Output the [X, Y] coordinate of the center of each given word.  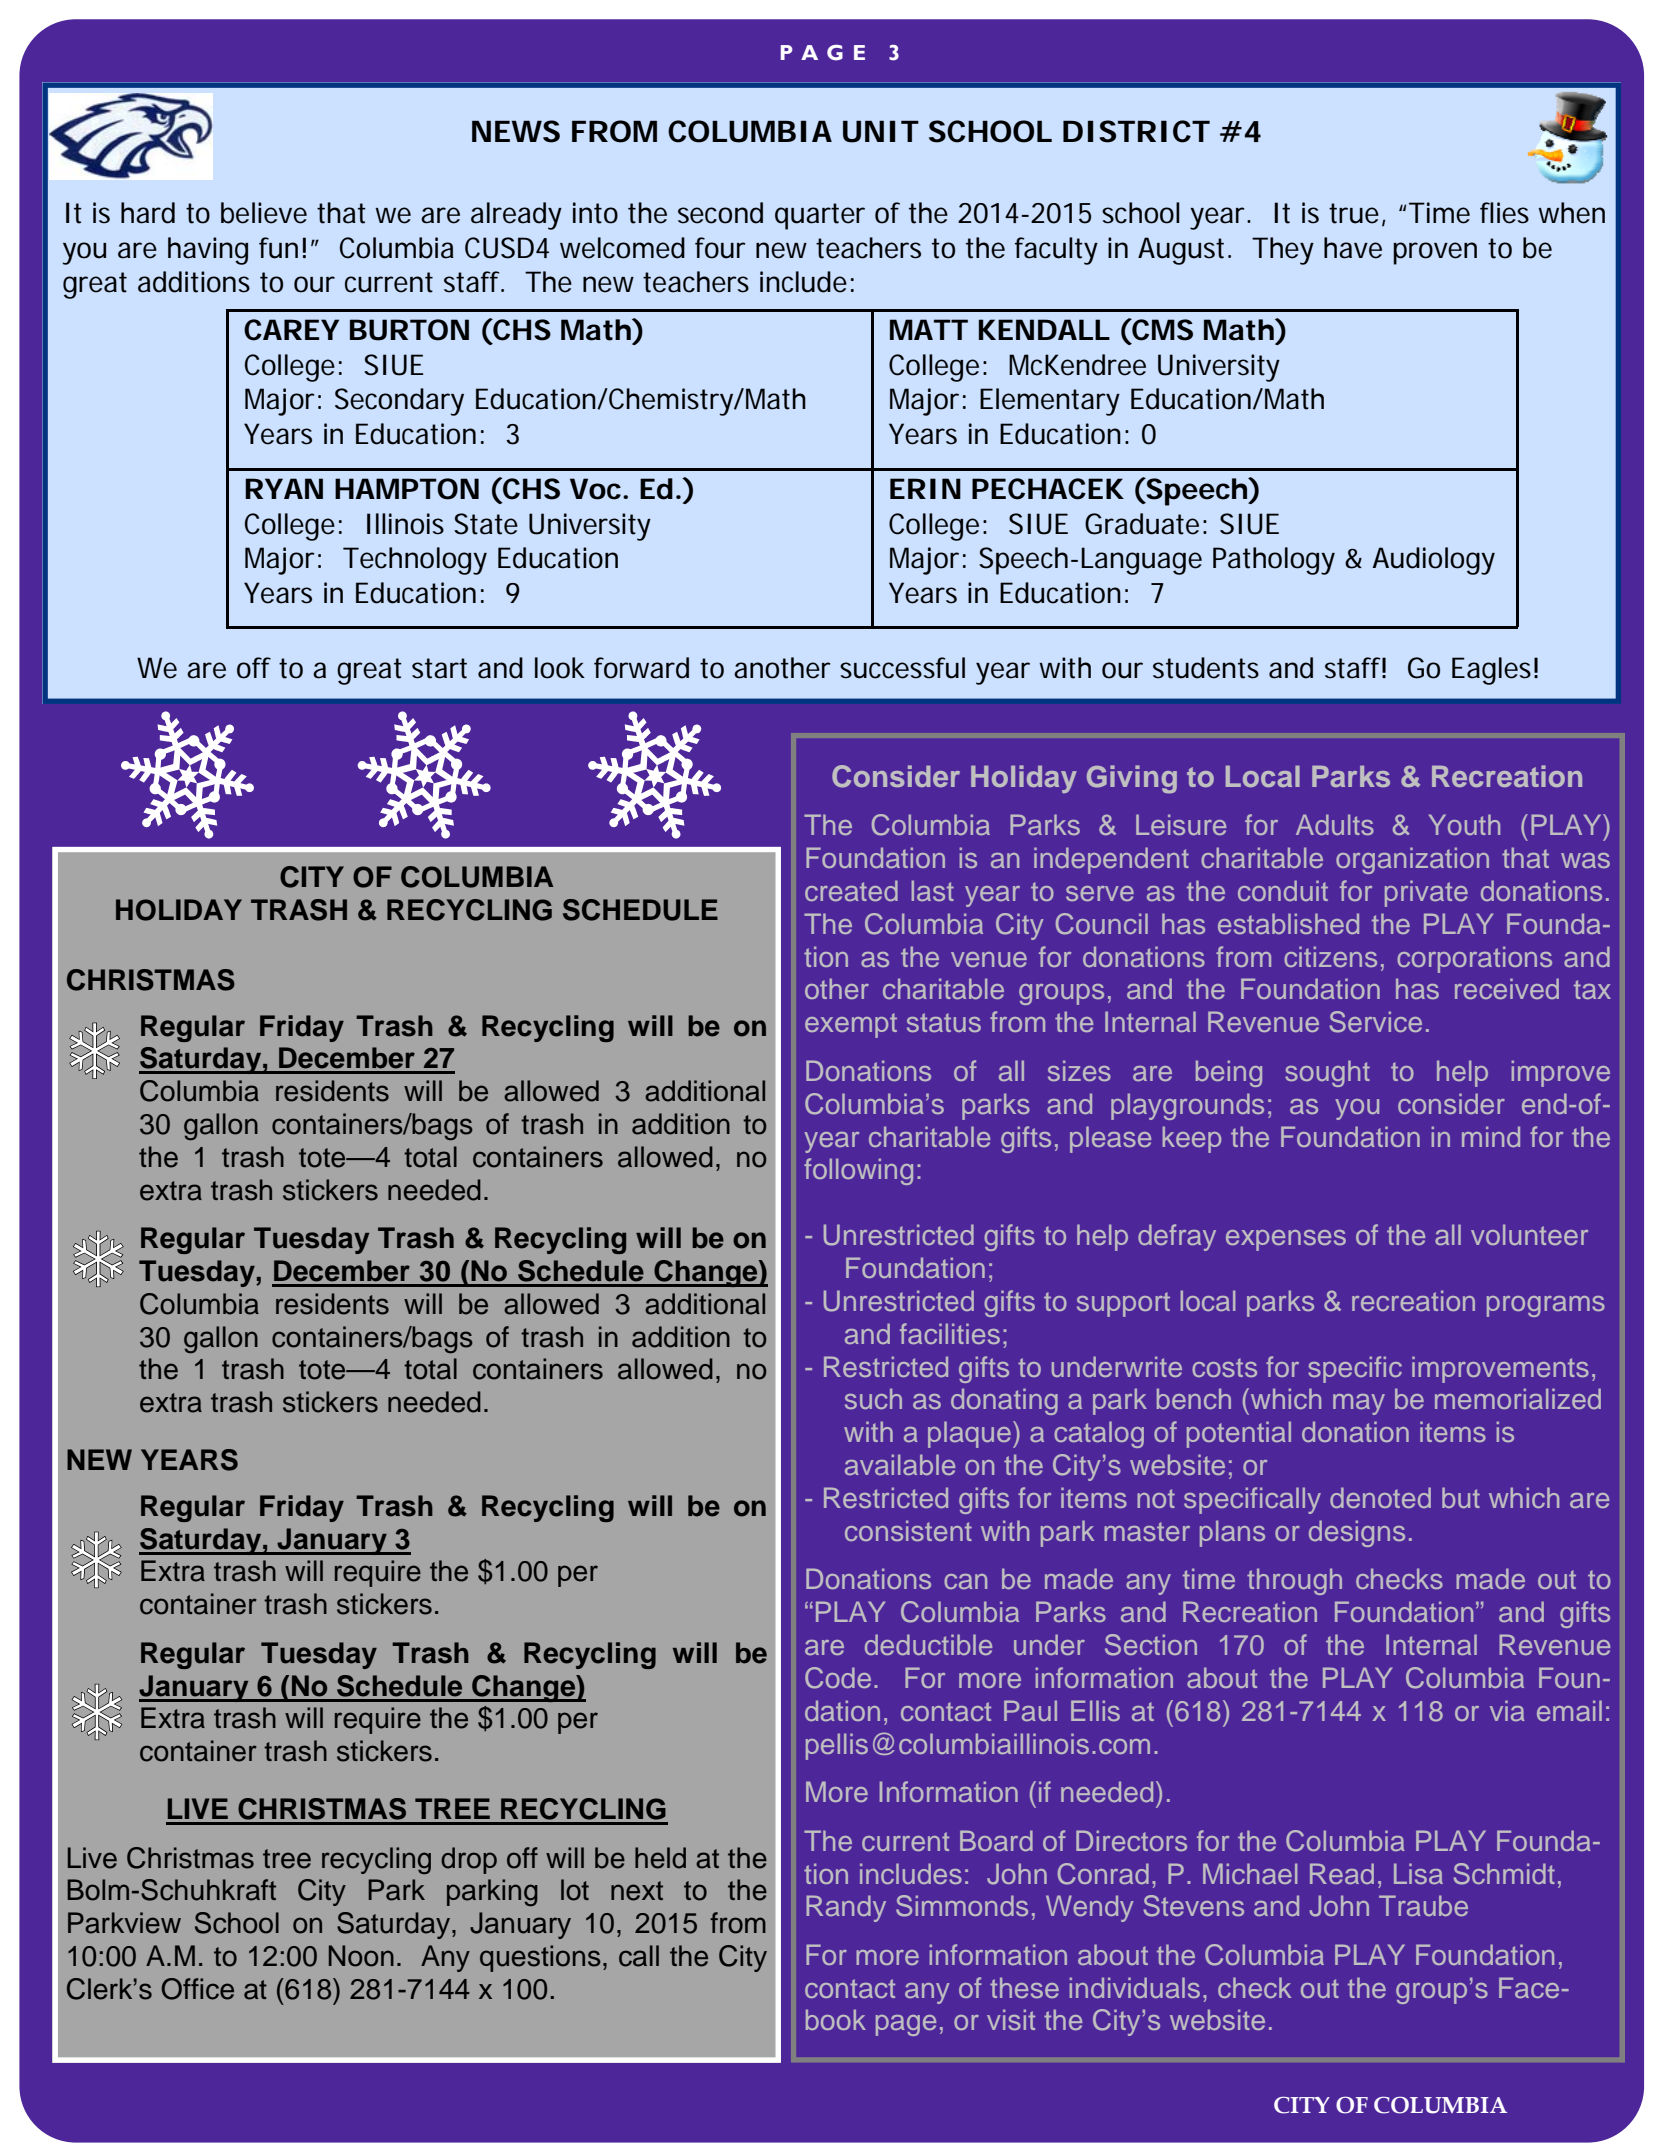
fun [278, 248]
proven [1435, 253]
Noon [361, 1956]
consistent [908, 1530]
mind [1491, 1136]
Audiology [1433, 561]
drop [469, 1860]
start [439, 668]
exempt [851, 1025]
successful [902, 668]
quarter [820, 216]
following [858, 1171]
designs [1357, 1533]
